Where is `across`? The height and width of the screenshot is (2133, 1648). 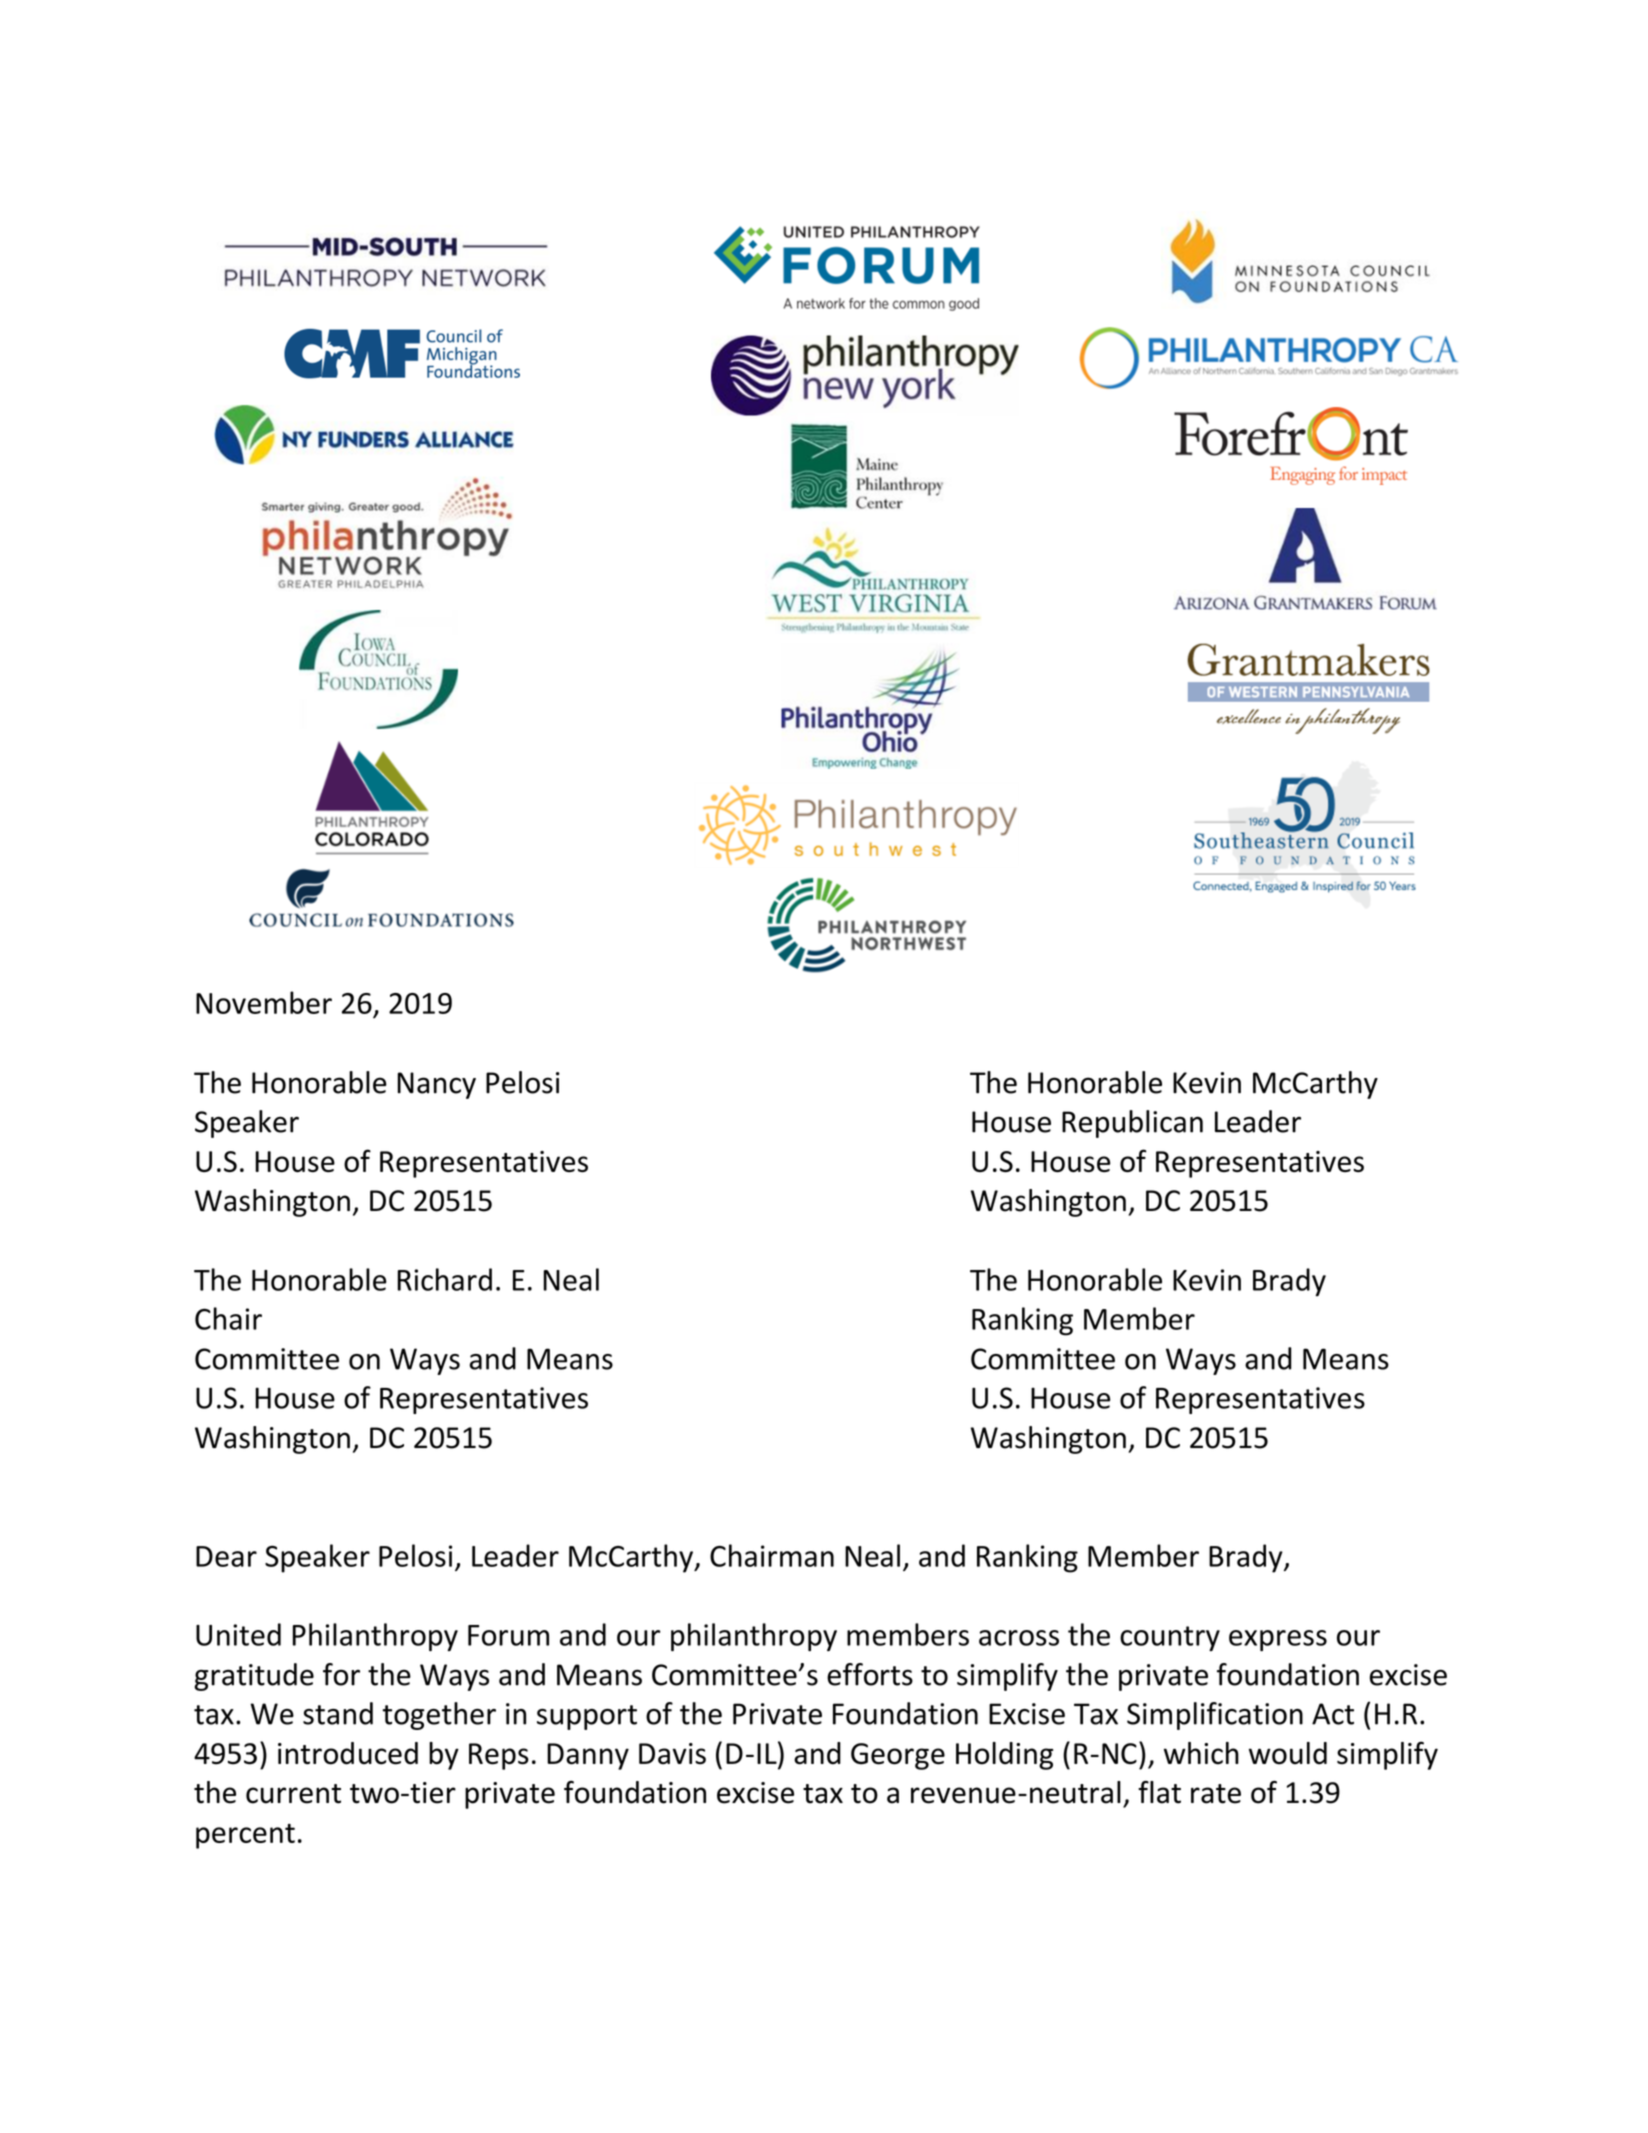
across is located at coordinates (1019, 1638).
